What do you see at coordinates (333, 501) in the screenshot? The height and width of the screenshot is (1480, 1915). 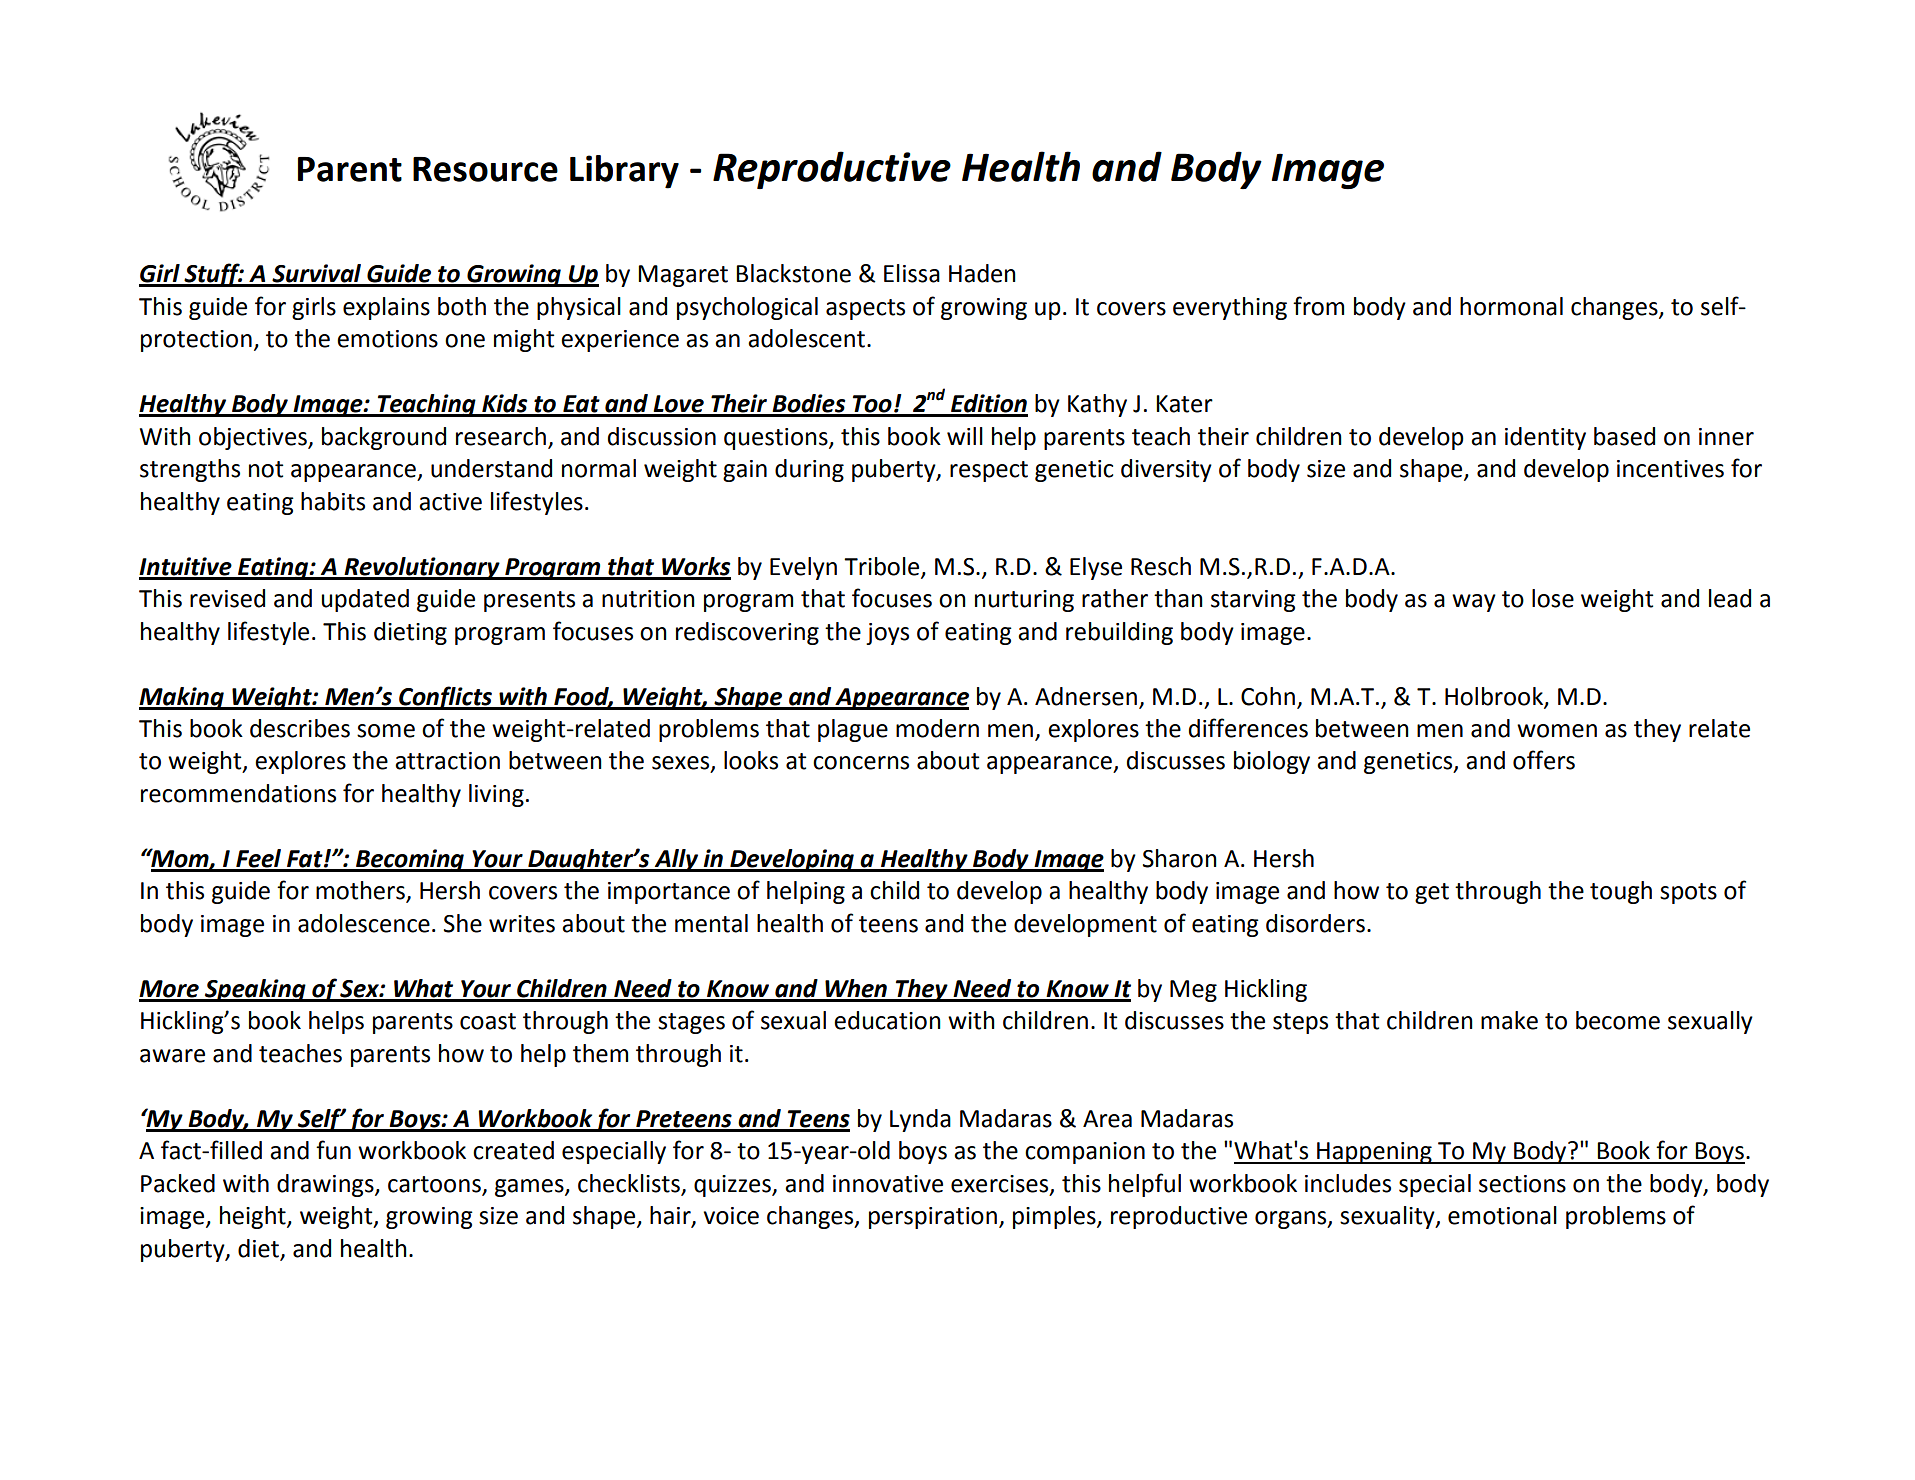 I see `habits` at bounding box center [333, 501].
